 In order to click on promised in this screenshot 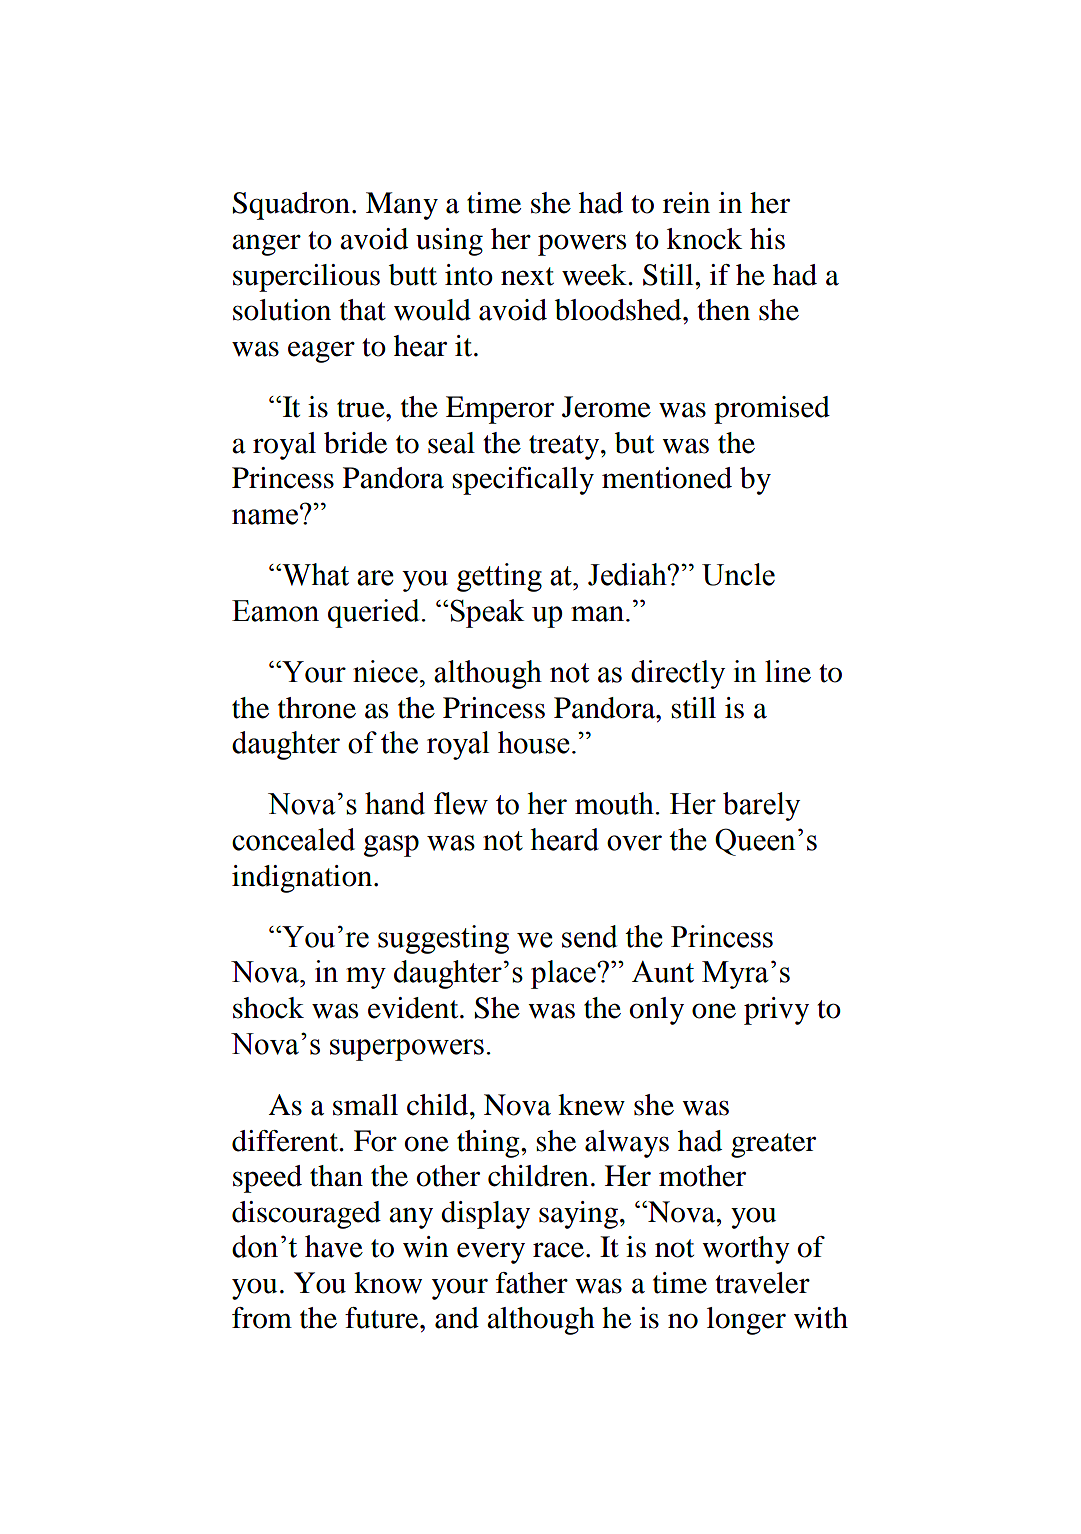, I will do `click(772, 410)`.
